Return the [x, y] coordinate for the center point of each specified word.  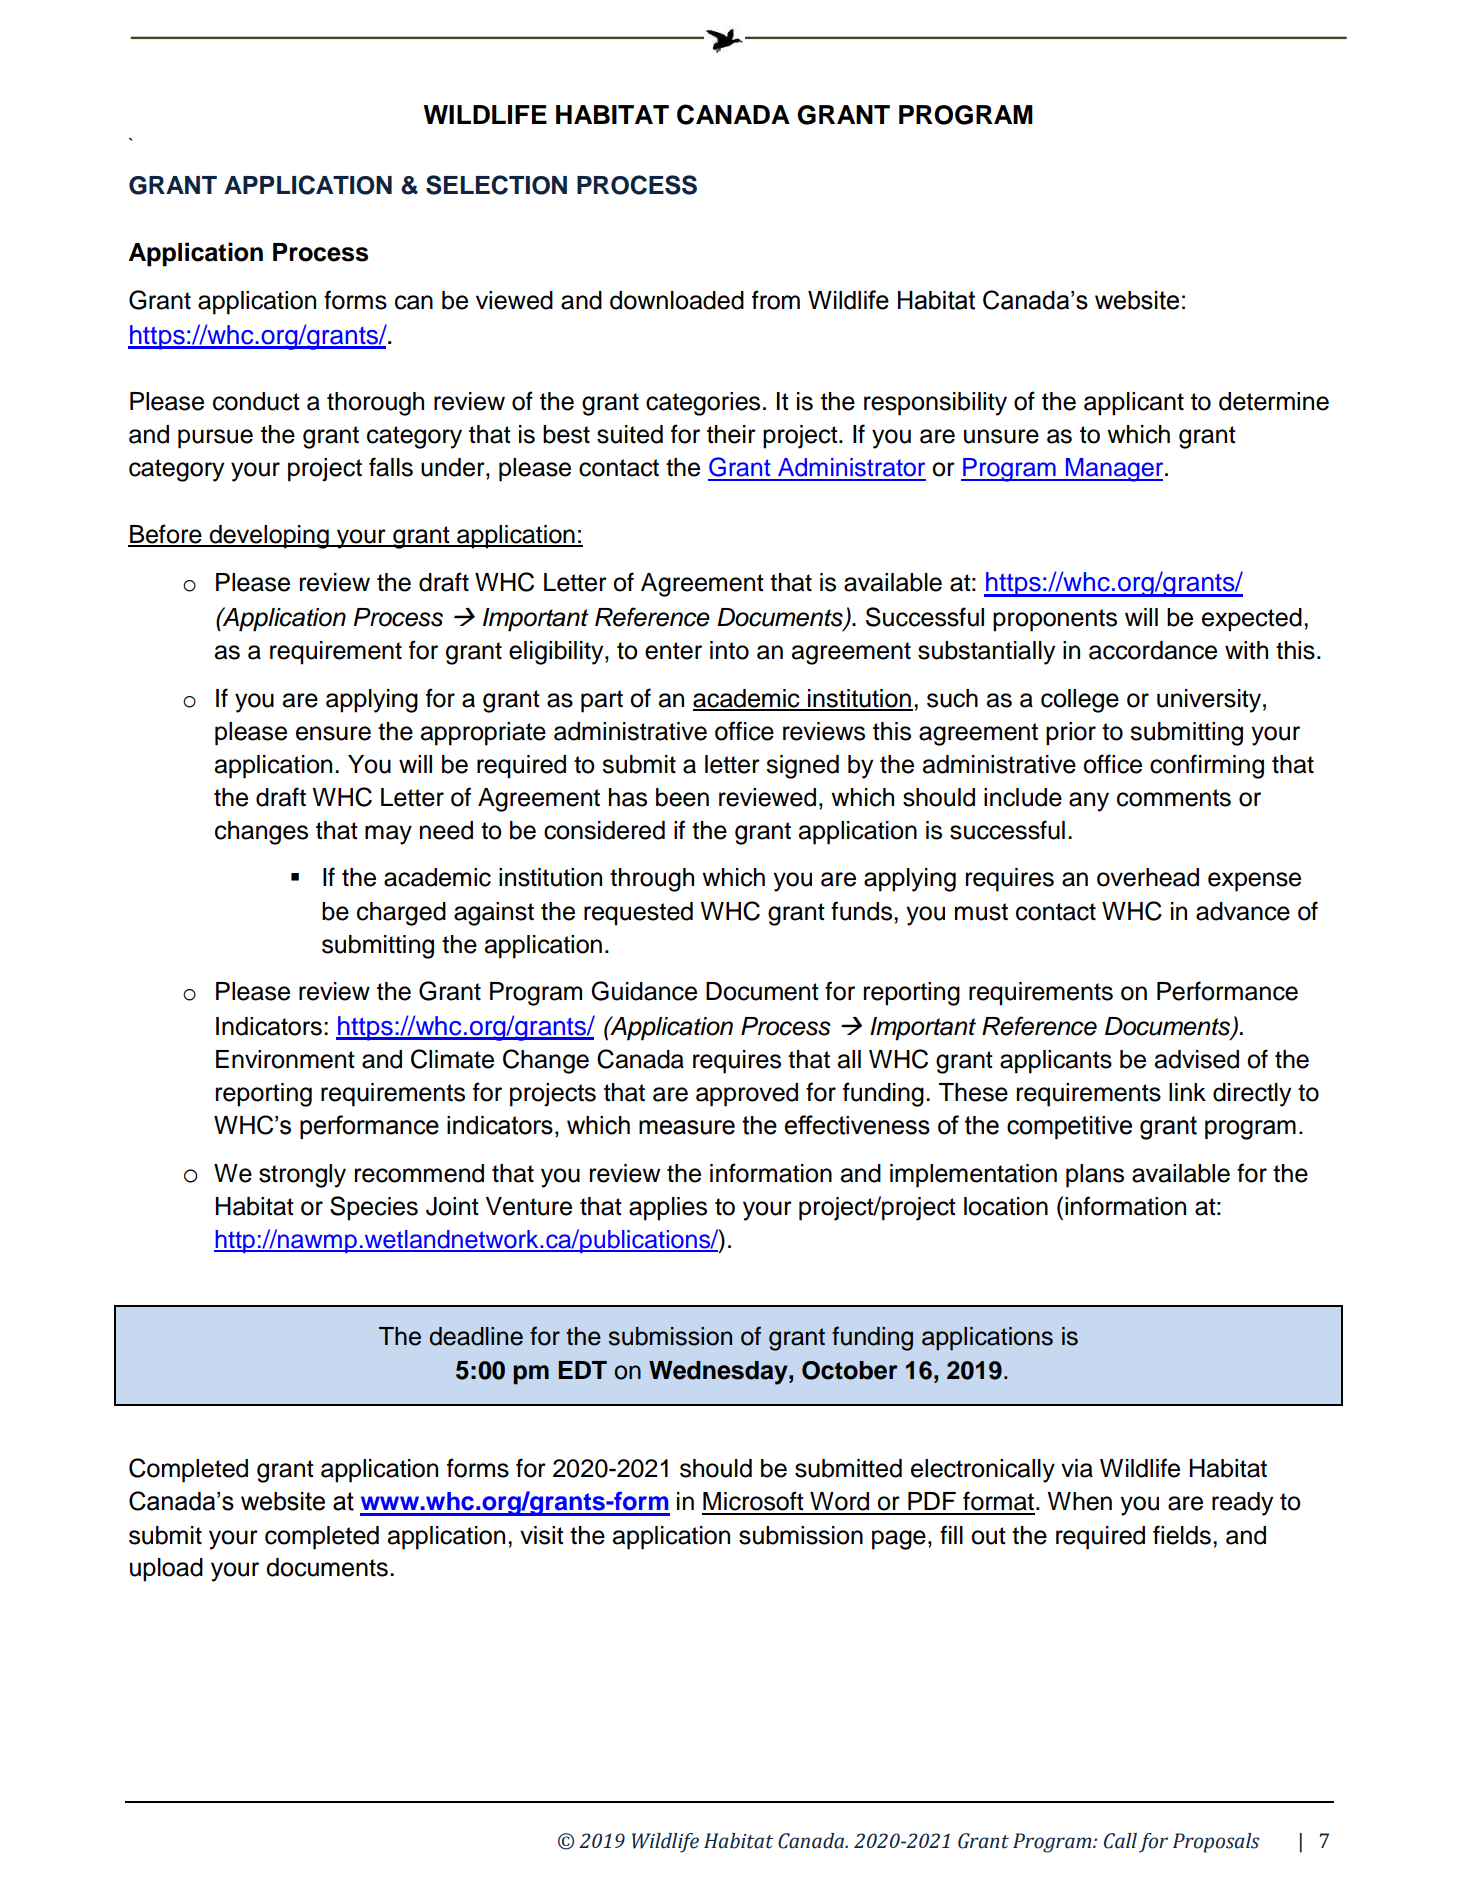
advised [1197, 1059]
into [729, 650]
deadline [476, 1336]
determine [1274, 401]
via [1077, 1468]
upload [166, 1570]
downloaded [677, 300]
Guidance [644, 991]
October [850, 1370]
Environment [285, 1059]
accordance [1153, 650]
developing [269, 537]
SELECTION [496, 185]
